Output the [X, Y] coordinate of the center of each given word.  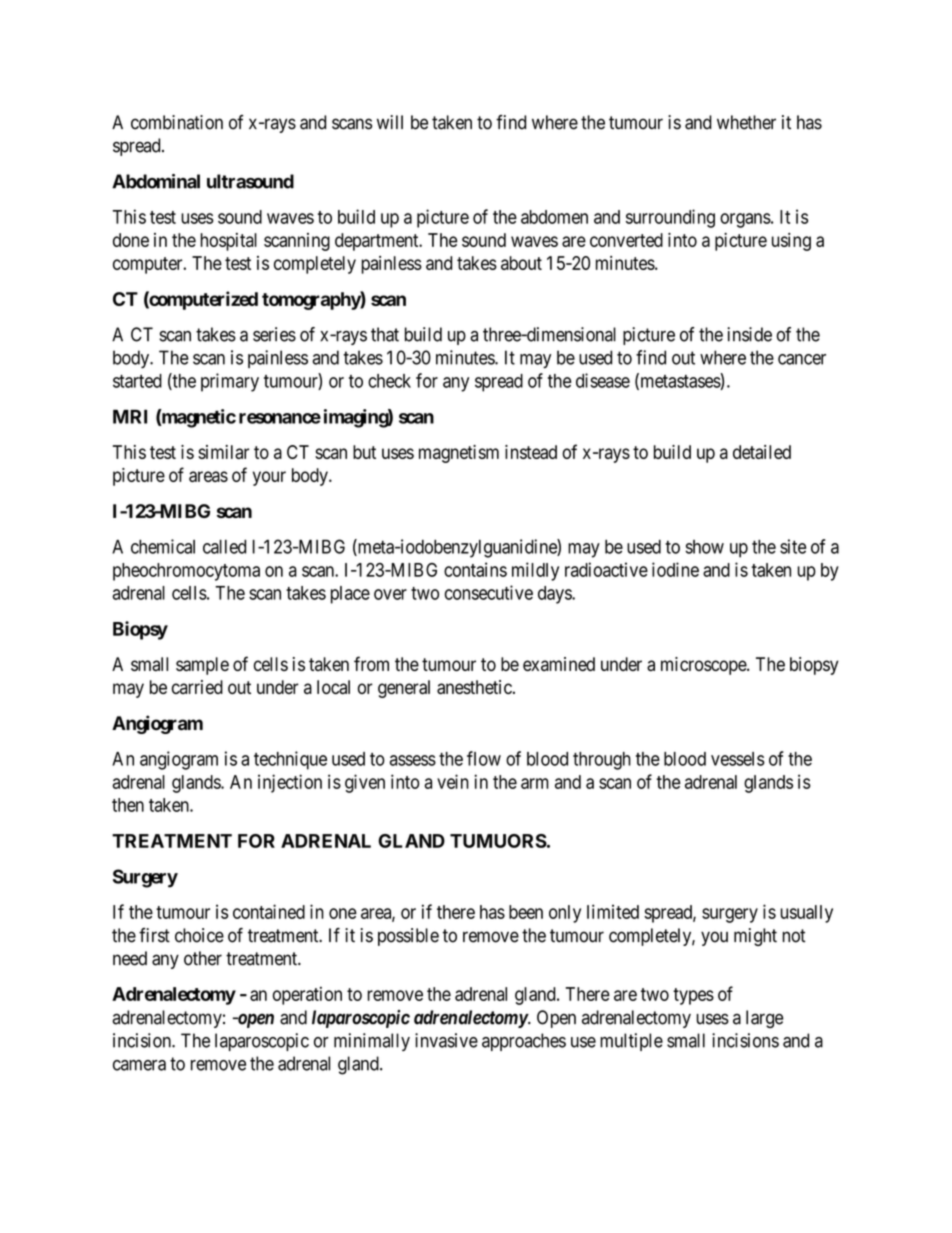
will [390, 122]
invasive [446, 1040]
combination [177, 122]
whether [746, 122]
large [764, 1019]
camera [139, 1065]
